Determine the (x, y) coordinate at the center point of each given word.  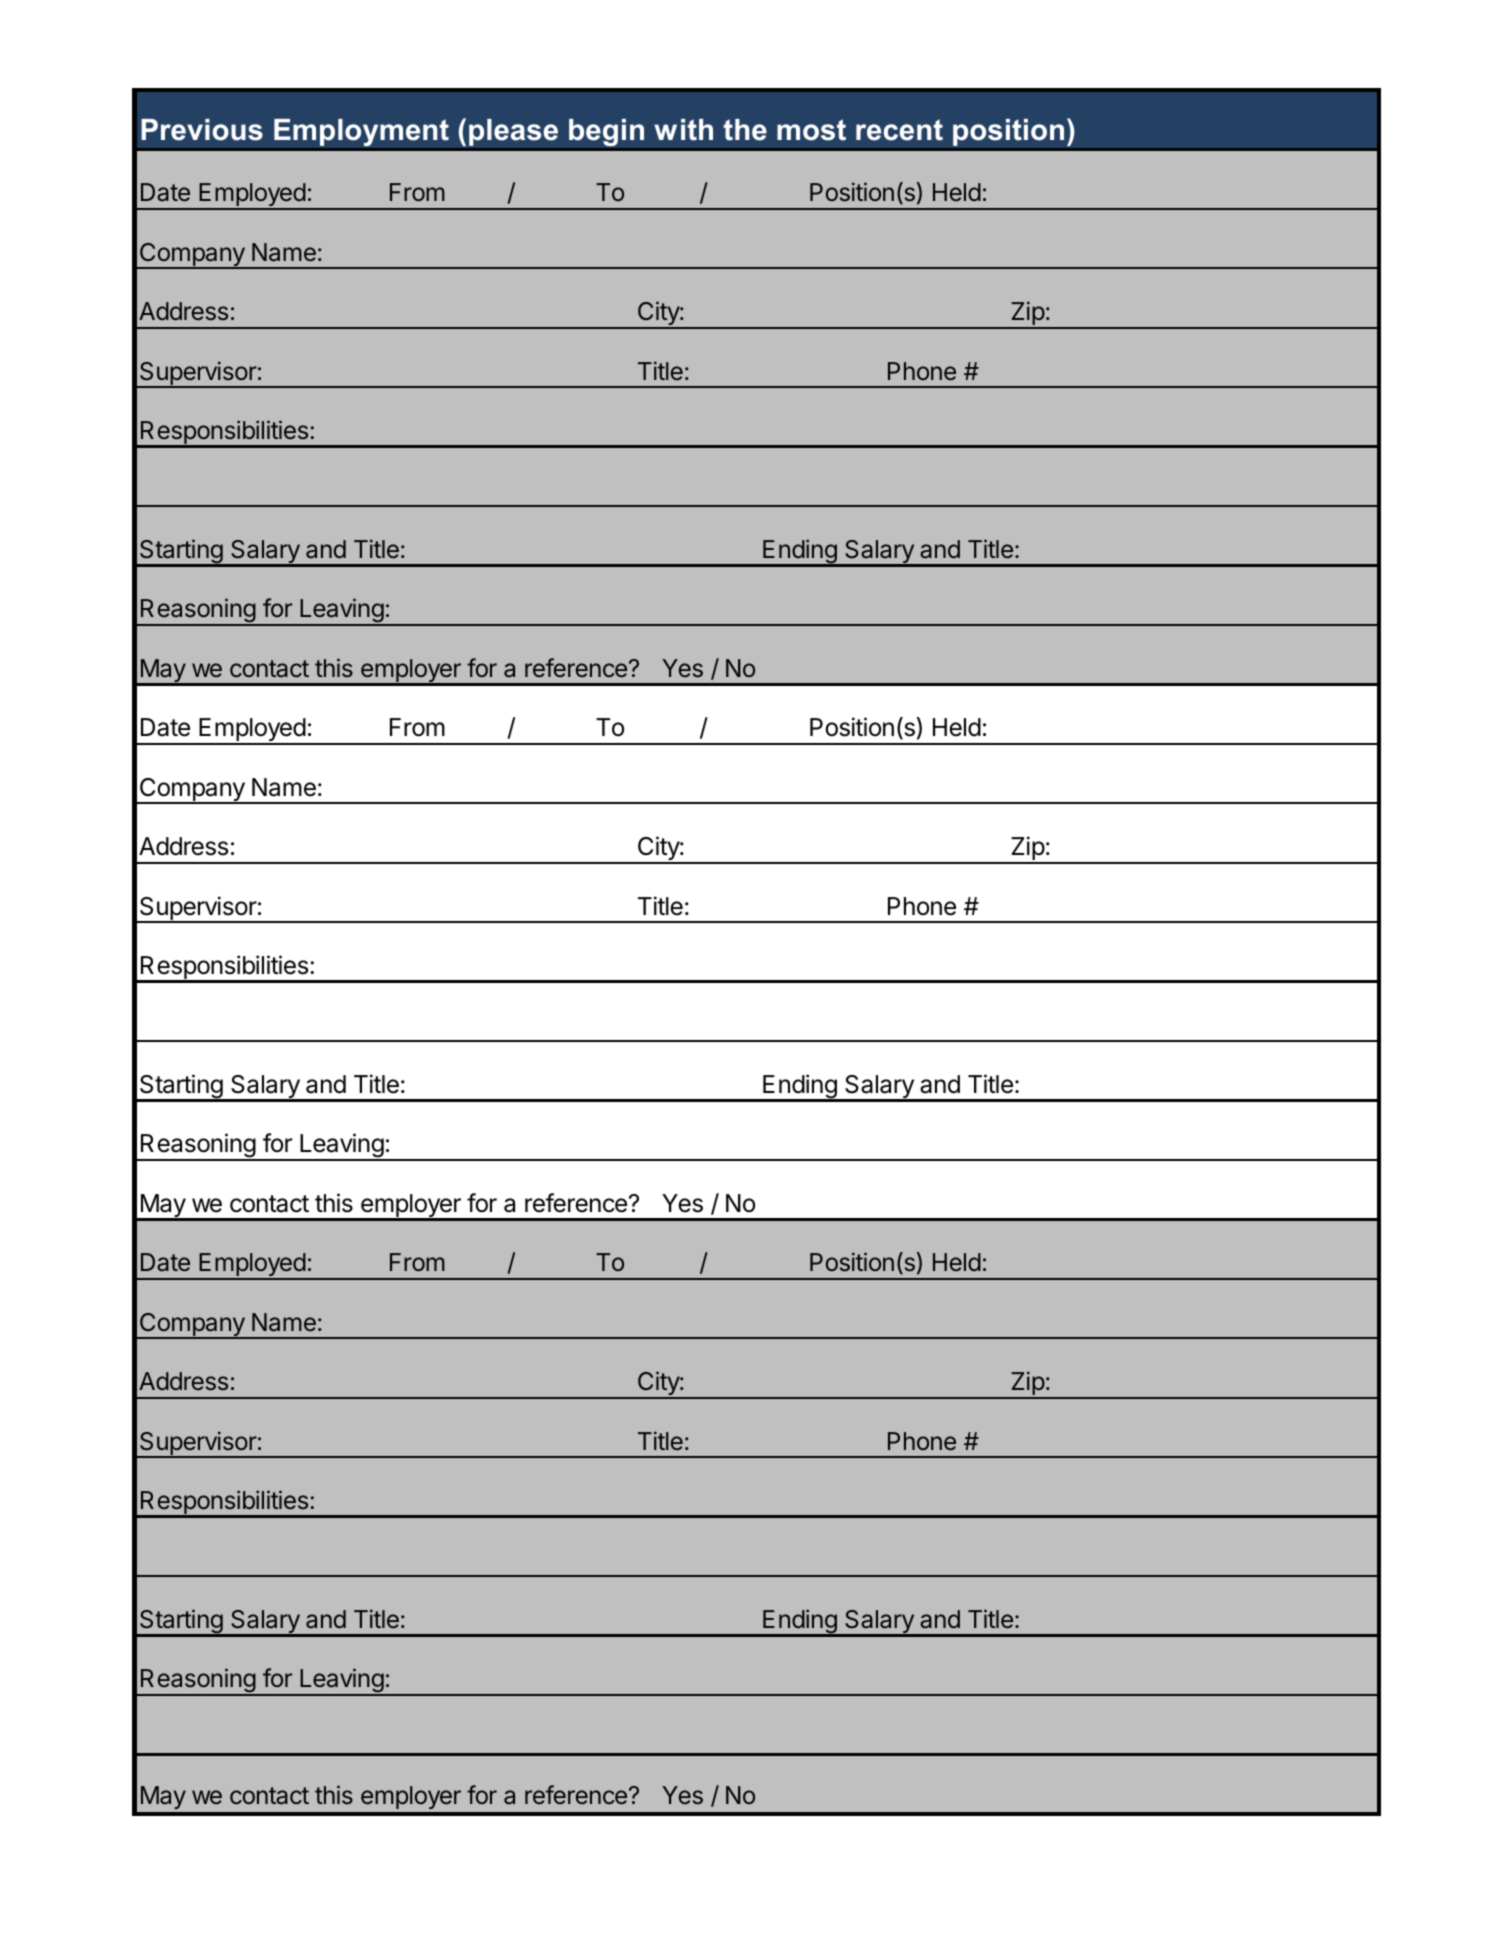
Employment (361, 132)
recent (899, 130)
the (745, 130)
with (683, 130)
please (513, 132)
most (811, 130)
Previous (202, 130)
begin (606, 132)
